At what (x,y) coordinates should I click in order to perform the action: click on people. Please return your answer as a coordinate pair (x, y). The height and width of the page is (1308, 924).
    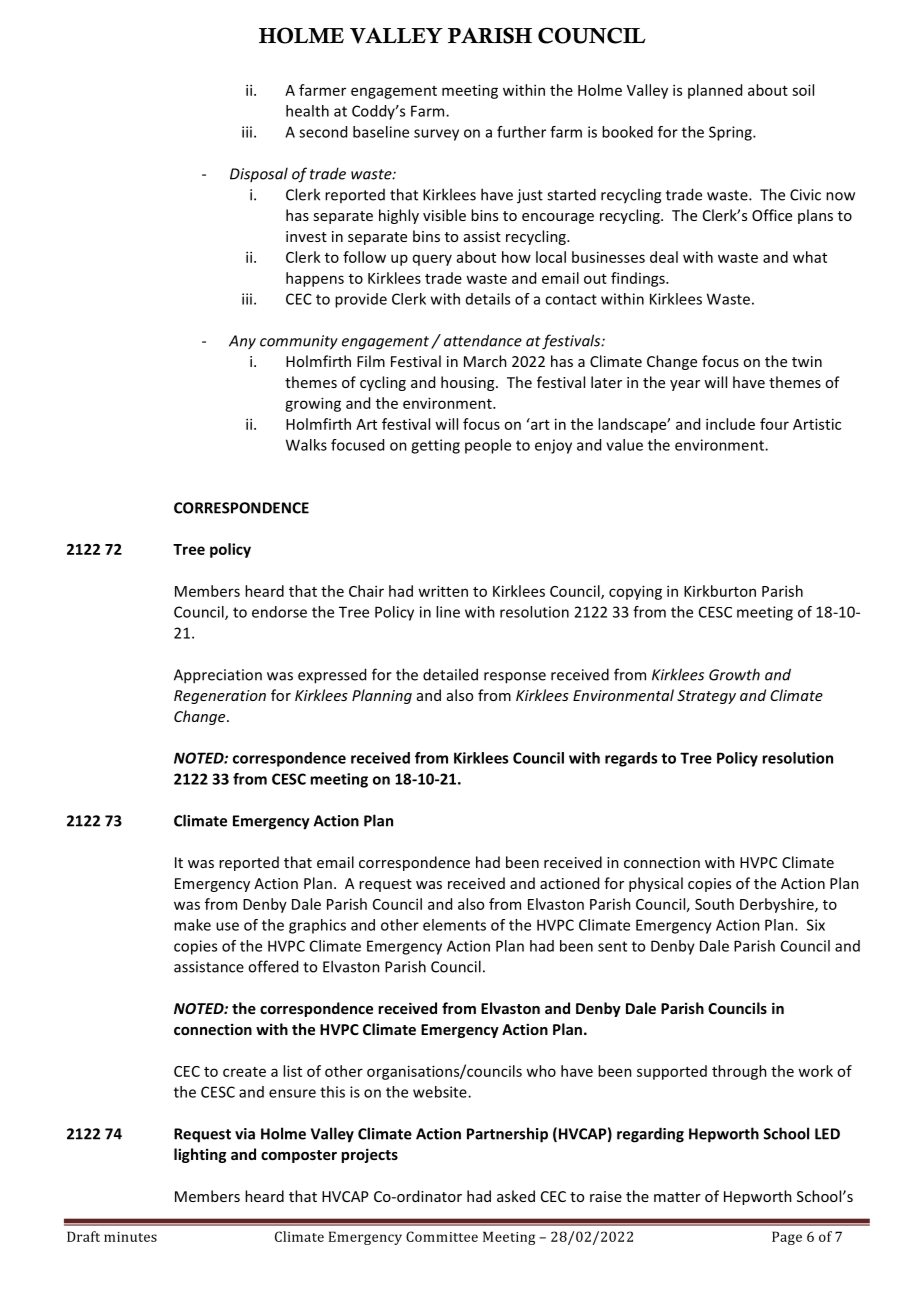
    Looking at the image, I should click on (488, 446).
